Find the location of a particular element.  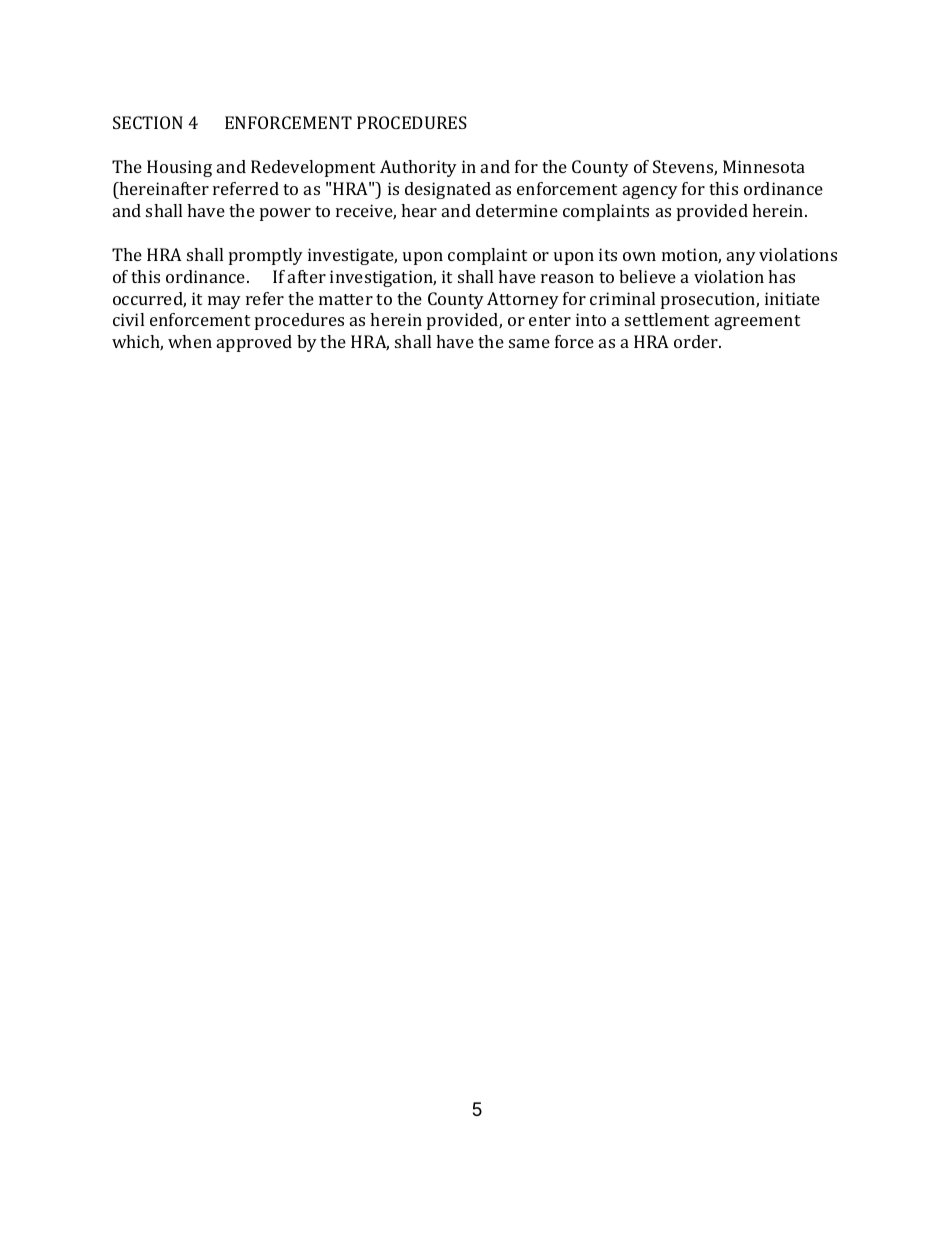

Authority is located at coordinates (418, 168).
